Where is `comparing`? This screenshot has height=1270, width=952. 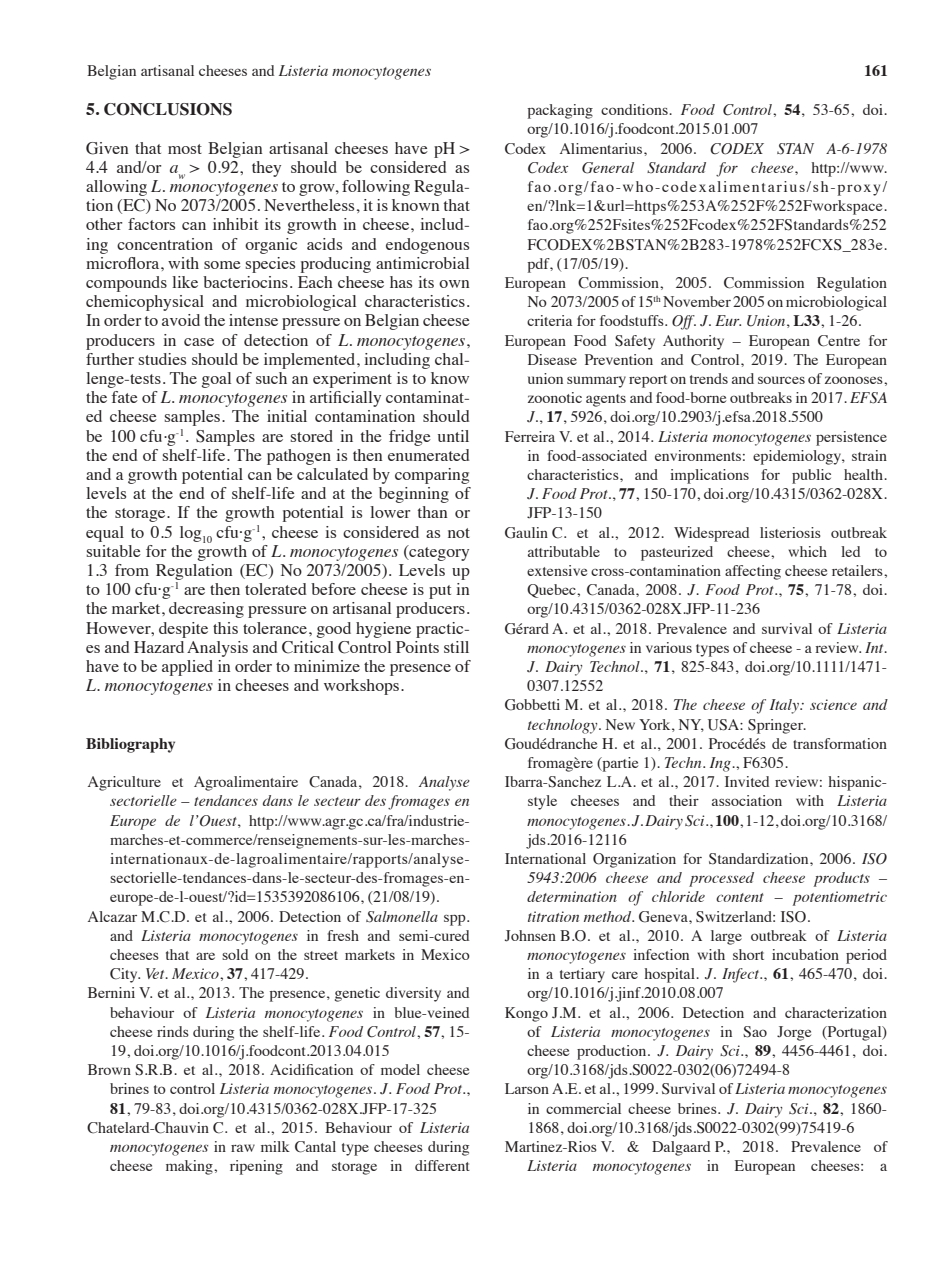
comparing is located at coordinates (432, 476).
